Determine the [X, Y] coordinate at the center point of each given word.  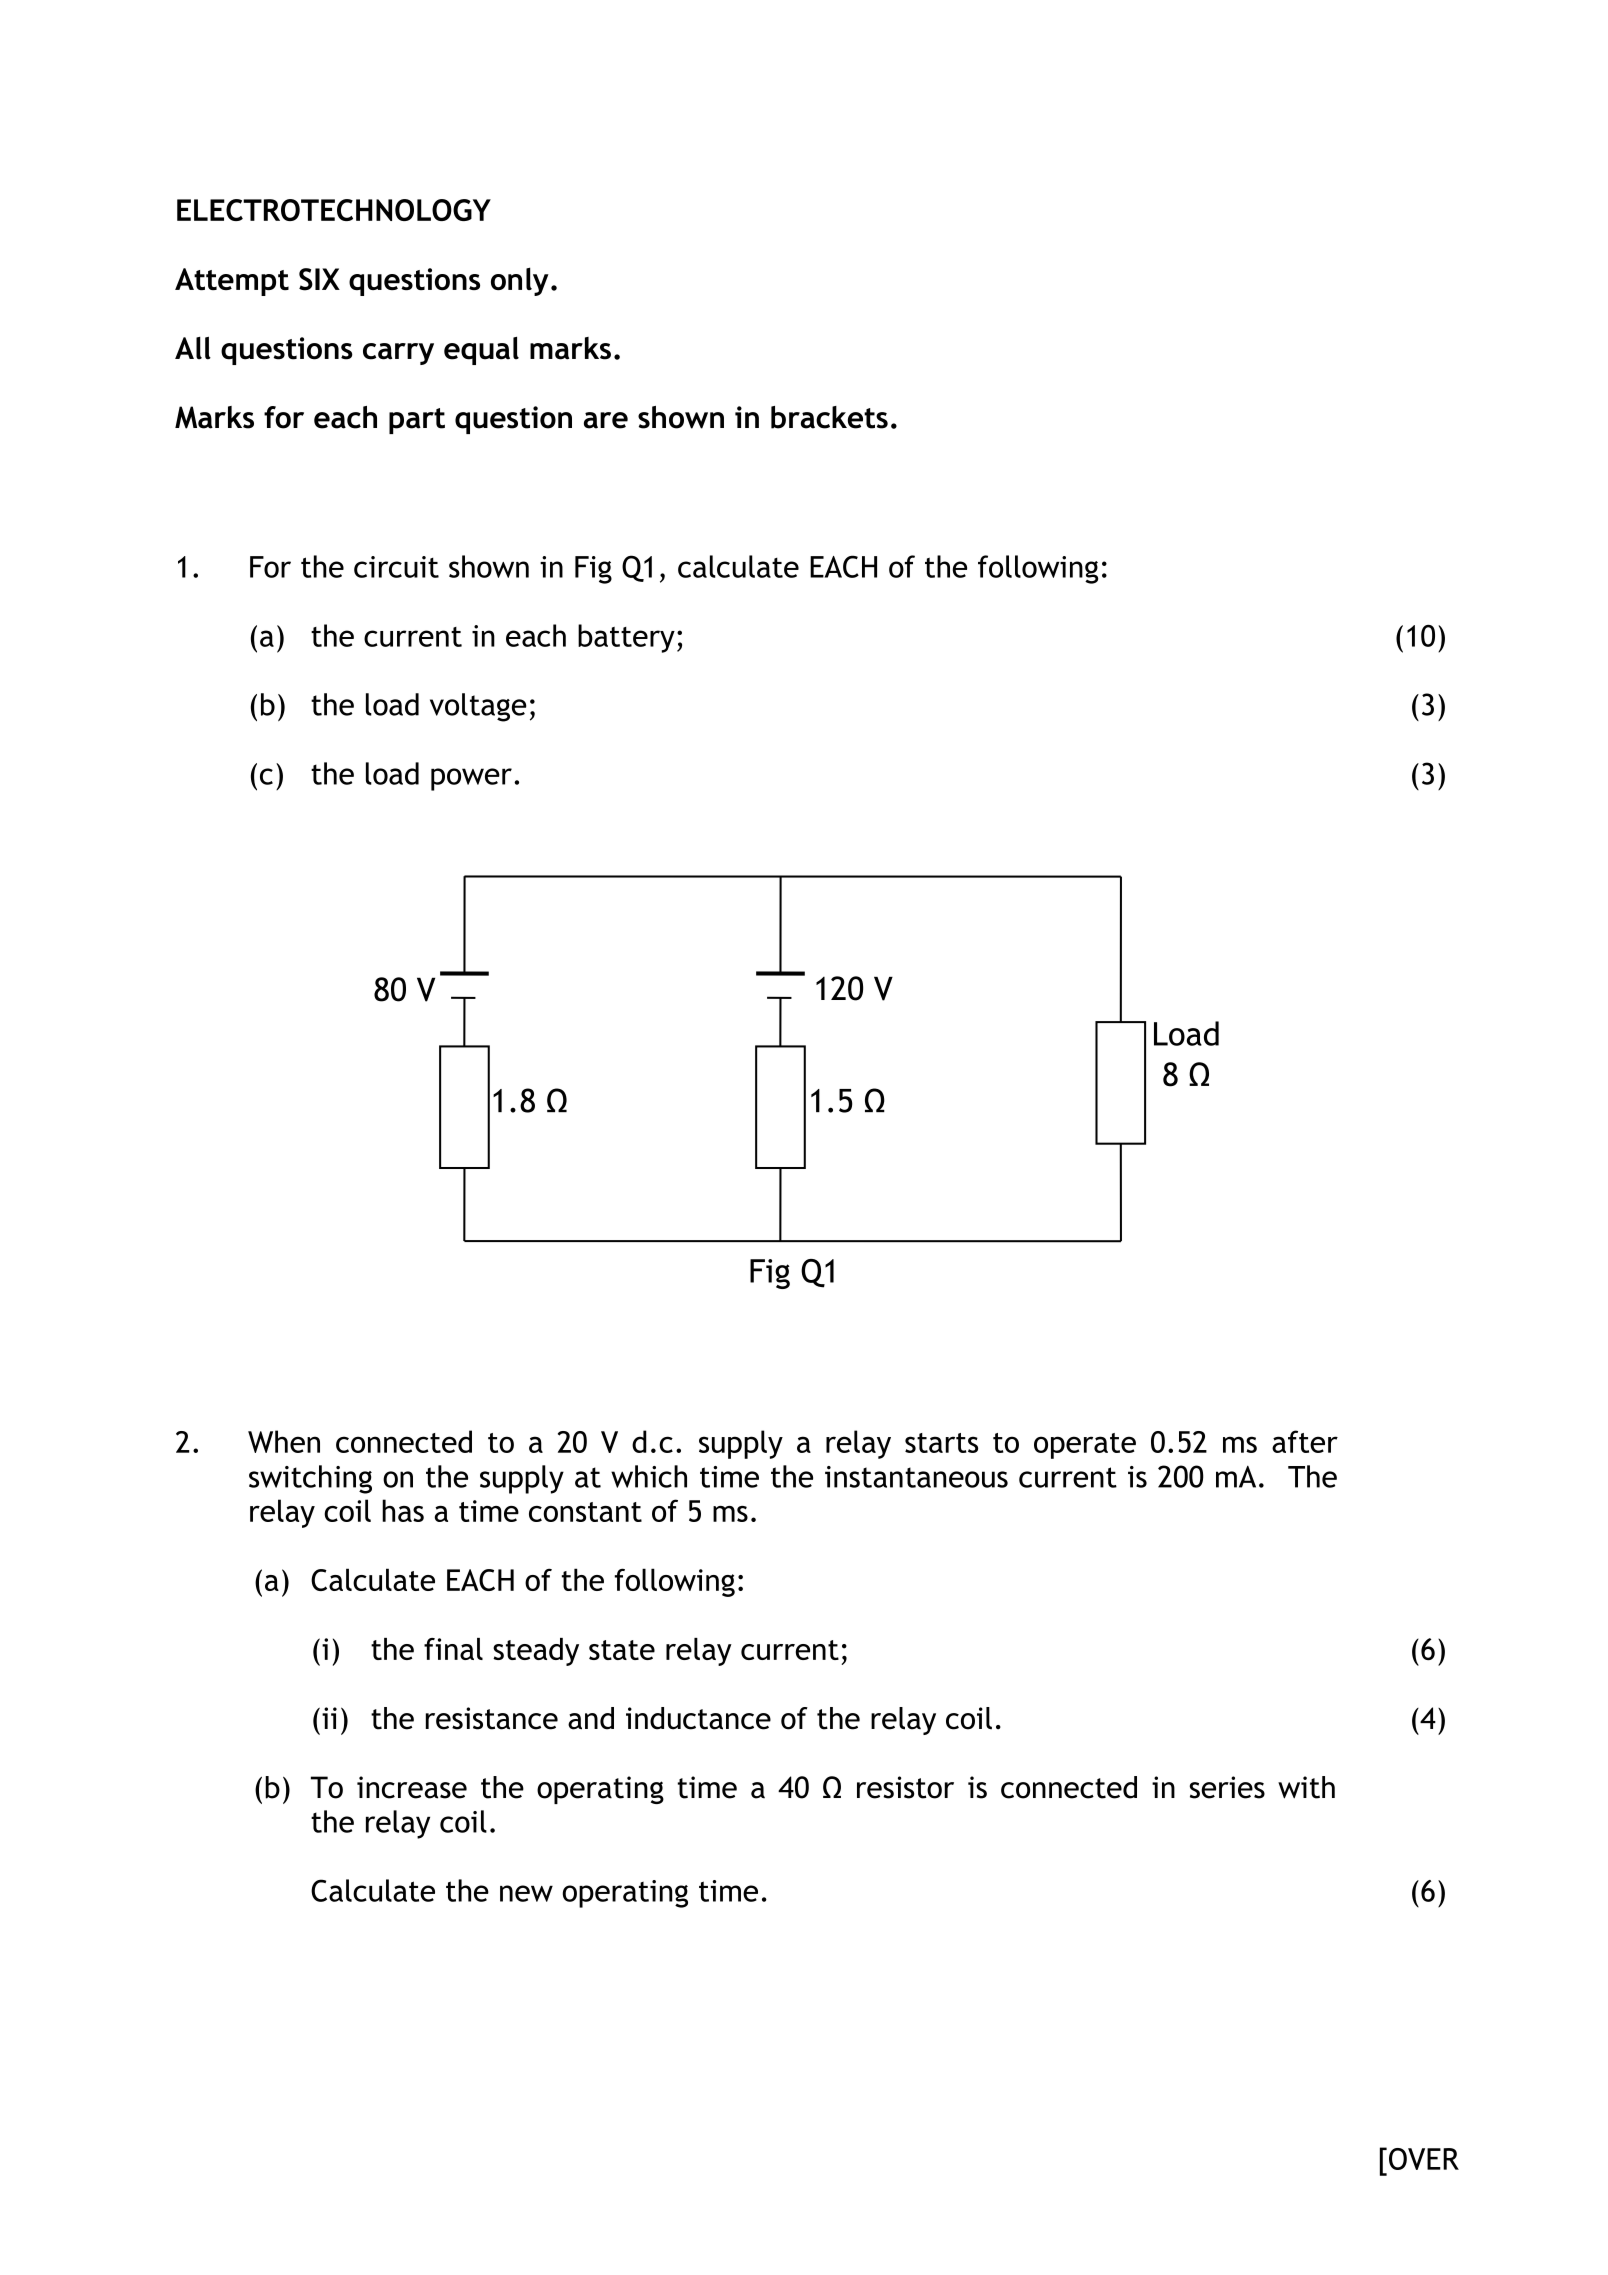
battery [626, 638]
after [1305, 1441]
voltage [478, 707]
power [471, 779]
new [526, 1893]
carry [398, 354]
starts [941, 1443]
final [453, 1649]
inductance [698, 1718]
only [520, 281]
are [606, 420]
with [1306, 1787]
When [284, 1441]
